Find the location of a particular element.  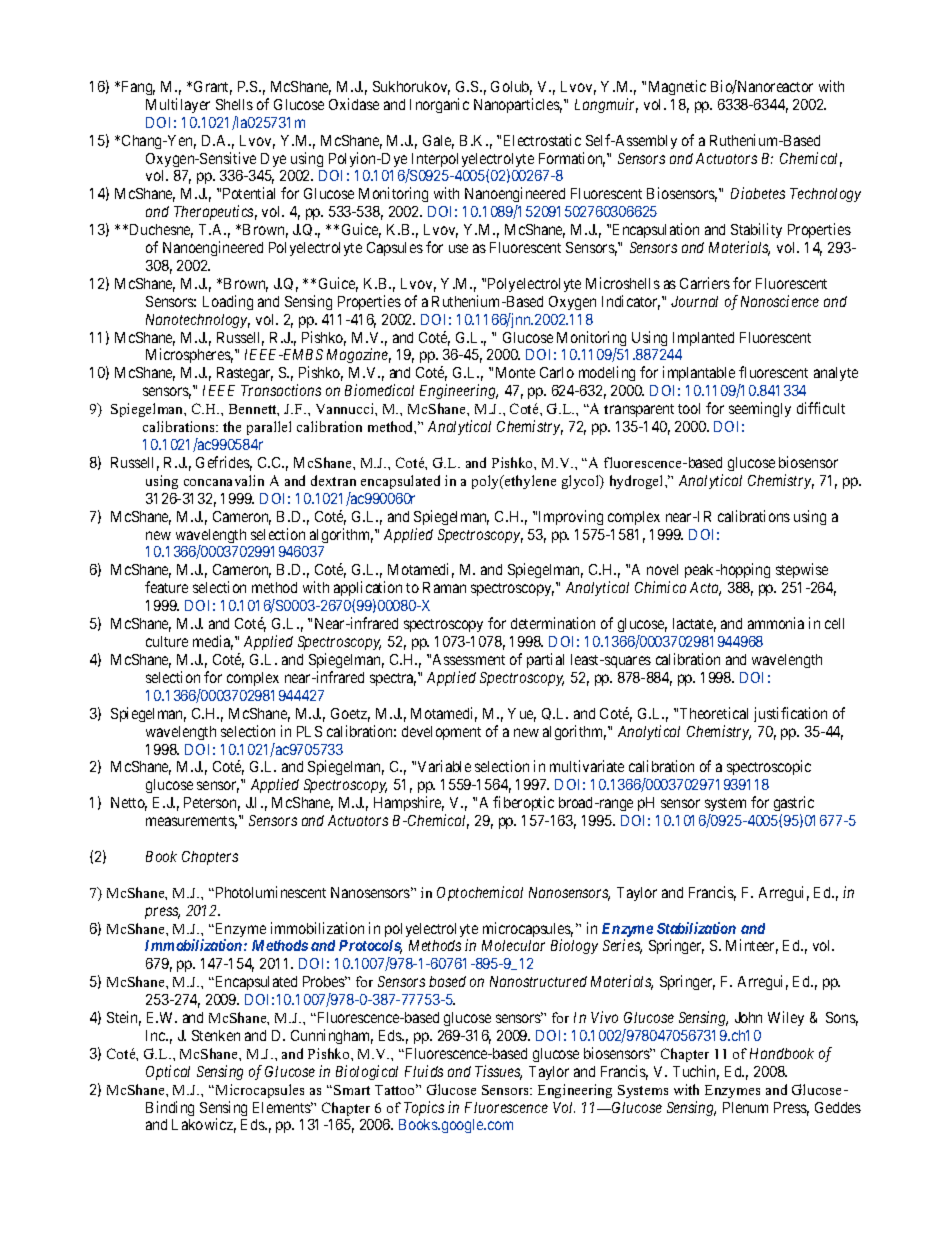

seemingly is located at coordinates (760, 409).
